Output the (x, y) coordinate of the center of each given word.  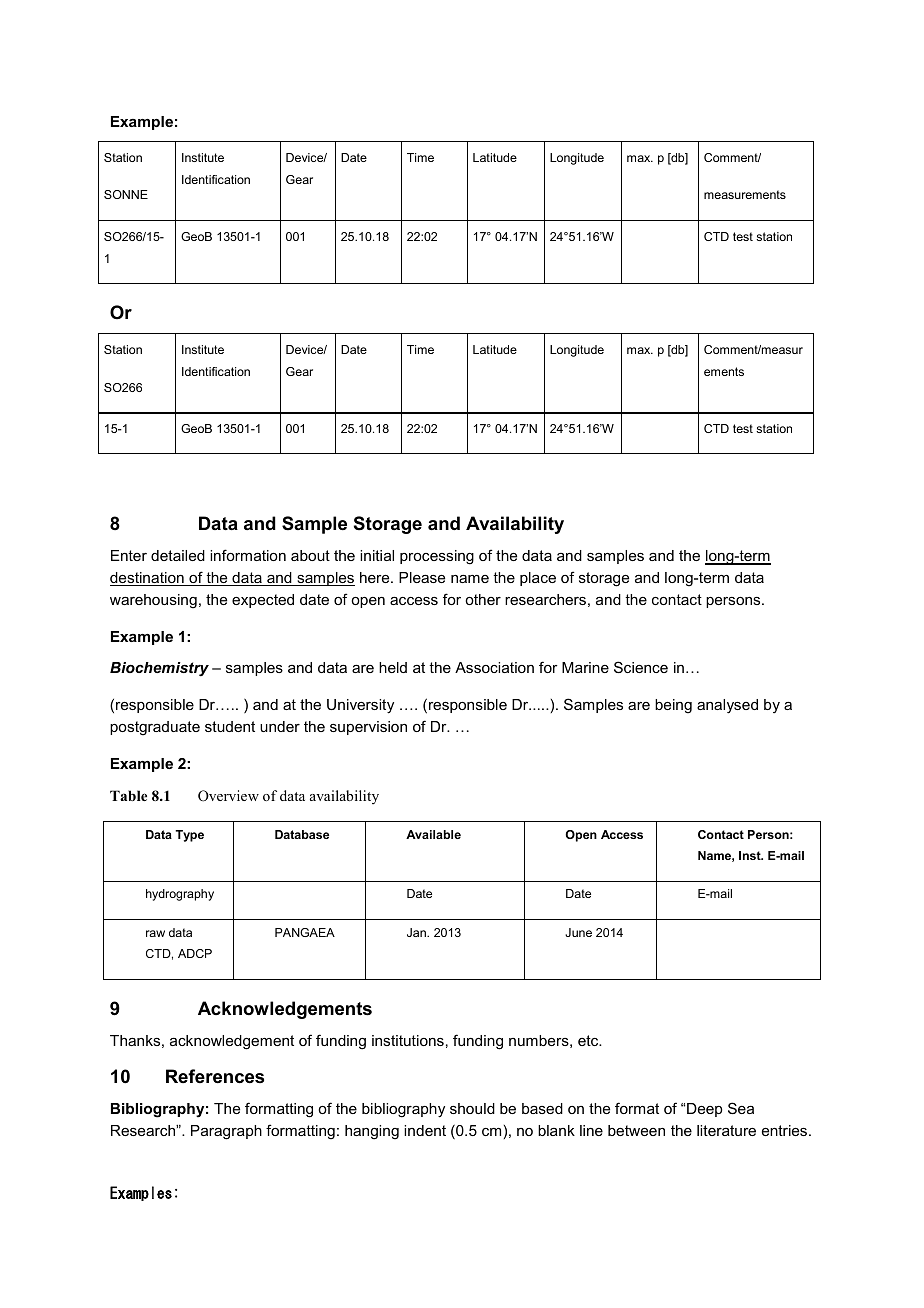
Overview (228, 796)
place (538, 579)
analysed (727, 706)
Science (641, 667)
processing (437, 557)
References (215, 1076)
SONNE (126, 194)
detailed (178, 555)
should (472, 1108)
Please (422, 577)
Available (433, 834)
